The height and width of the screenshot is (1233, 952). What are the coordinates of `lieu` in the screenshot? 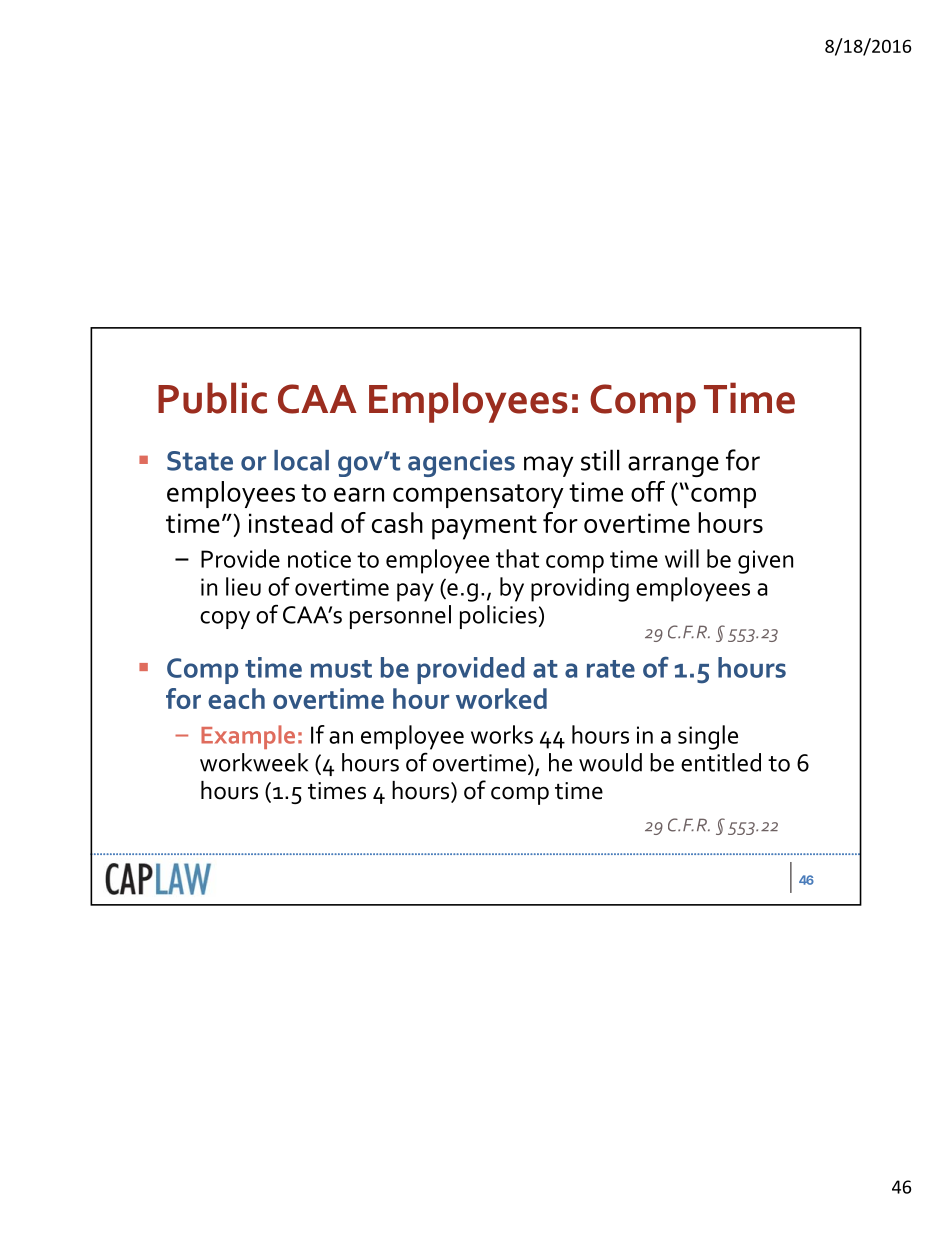 It's located at (243, 586).
